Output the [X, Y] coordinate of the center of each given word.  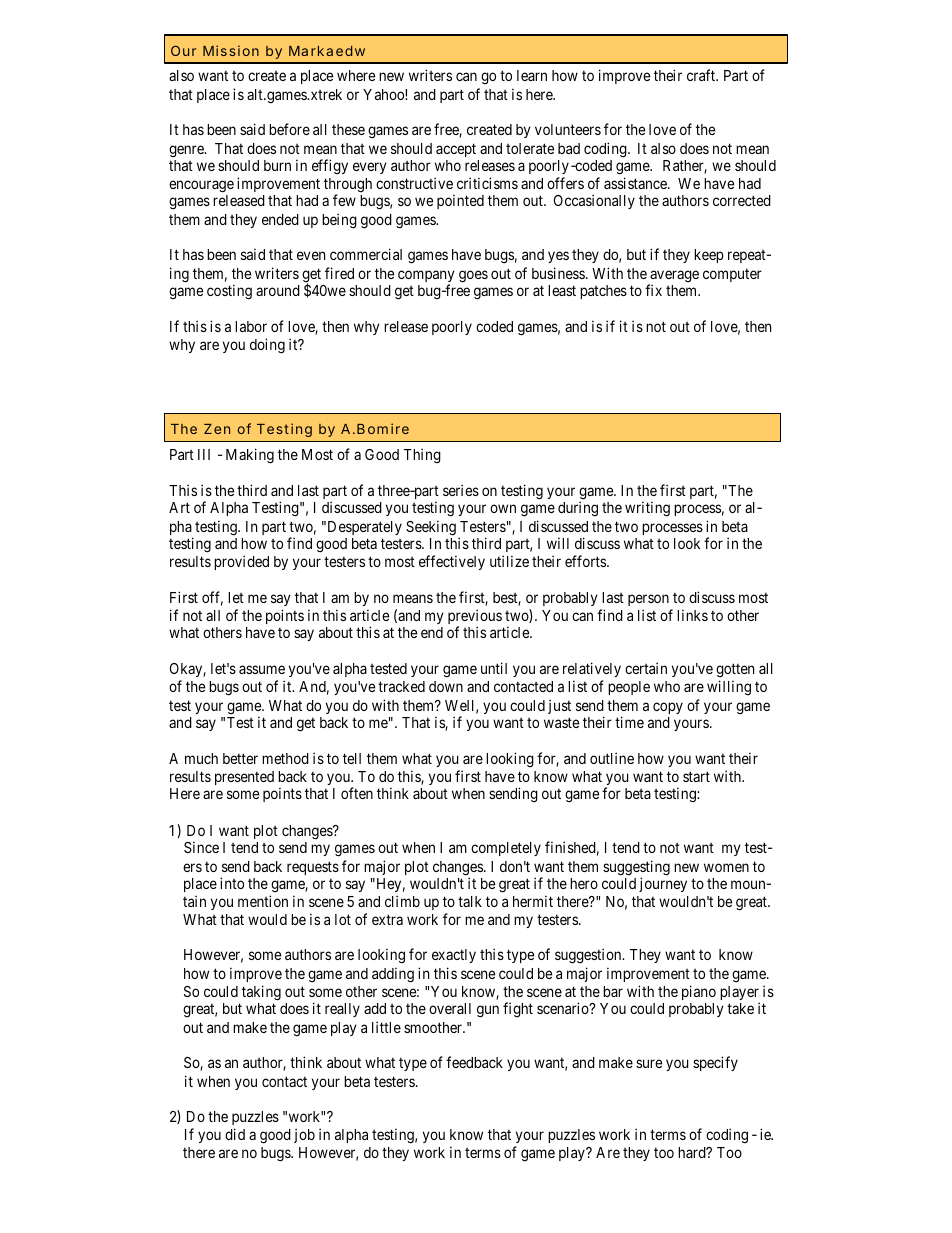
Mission [231, 50]
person [648, 600]
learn [532, 75]
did [235, 1134]
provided [241, 562]
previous [475, 618]
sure [649, 1063]
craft [702, 75]
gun [488, 1011]
